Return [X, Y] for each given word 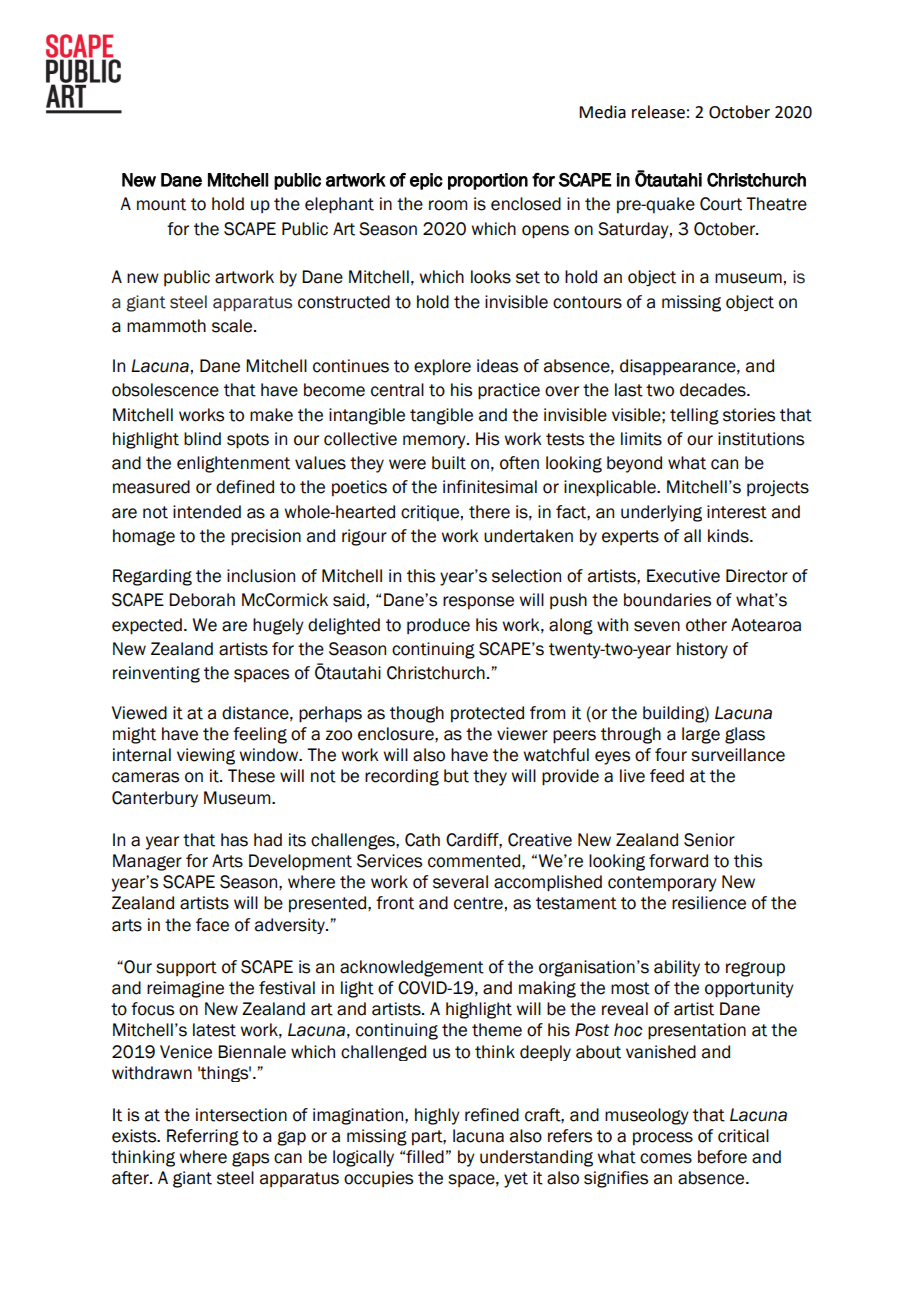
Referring [203, 1137]
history [702, 650]
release [658, 112]
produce [438, 626]
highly [437, 1116]
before [722, 1157]
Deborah [202, 600]
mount [161, 204]
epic [426, 181]
